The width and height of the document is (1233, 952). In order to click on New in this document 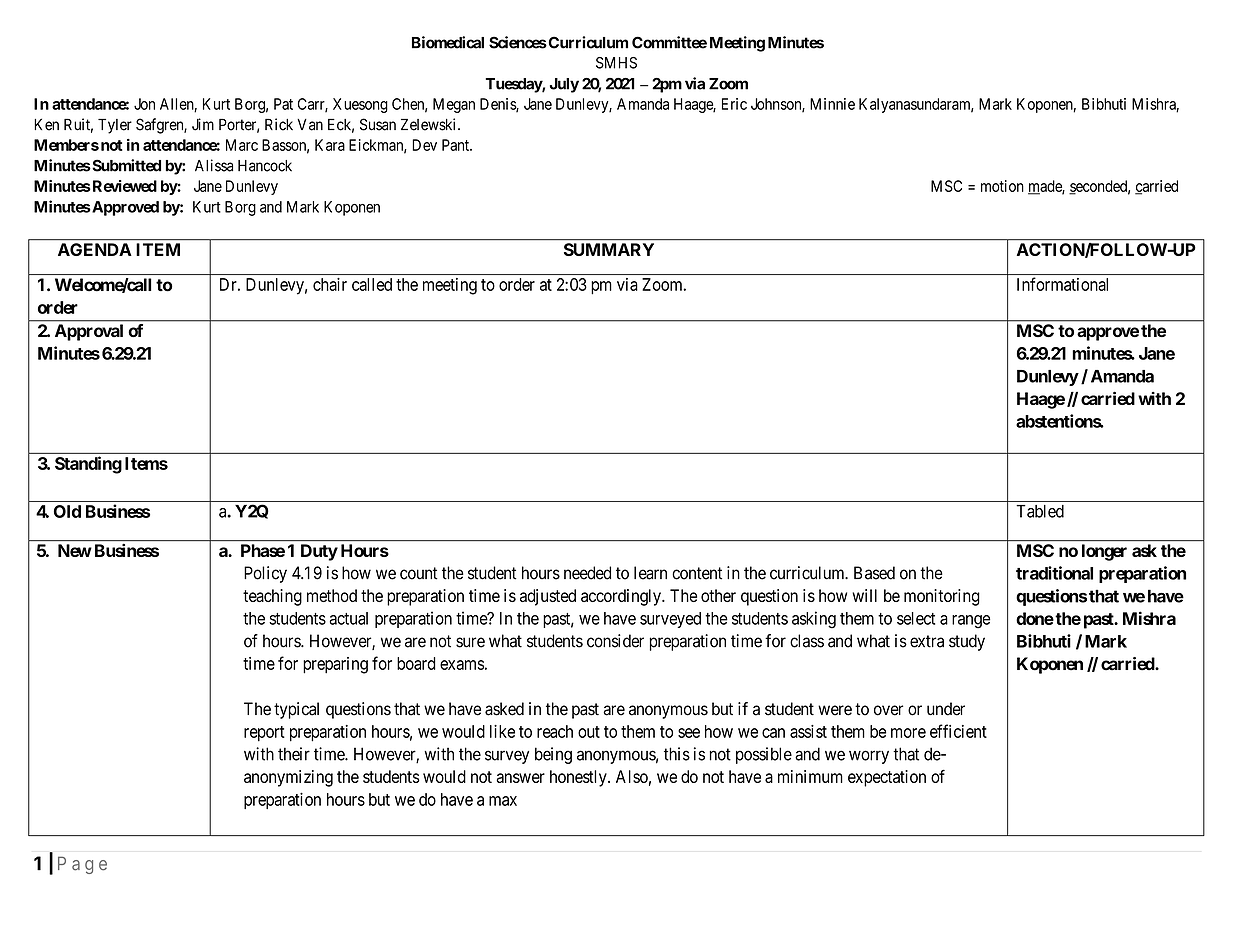, I will do `click(75, 550)`.
